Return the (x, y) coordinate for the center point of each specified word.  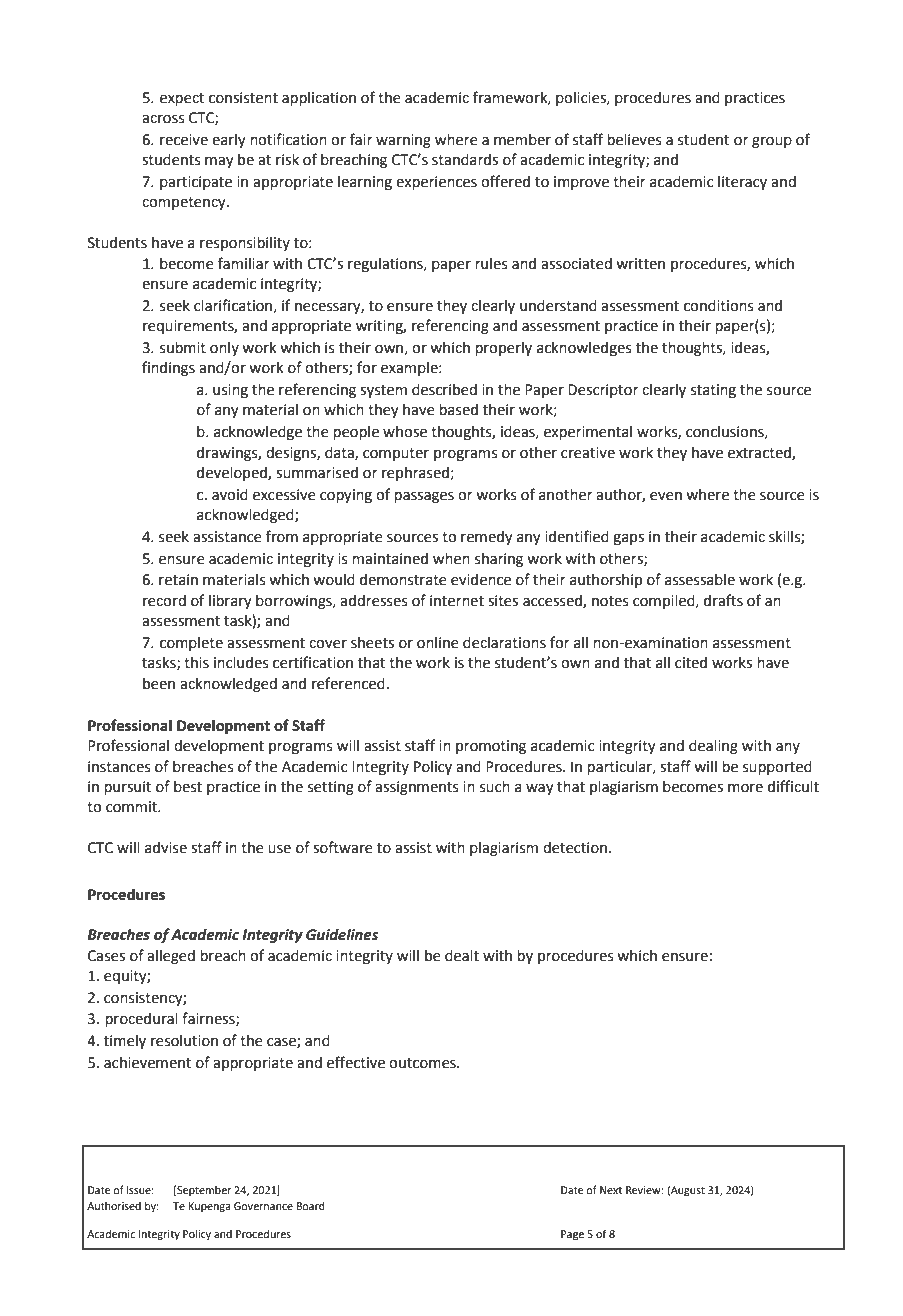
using (230, 391)
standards (465, 159)
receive (184, 140)
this (196, 663)
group (772, 142)
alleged (171, 957)
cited (691, 662)
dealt (462, 955)
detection (575, 848)
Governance (263, 1206)
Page (572, 1235)
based (458, 409)
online (438, 642)
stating (713, 391)
